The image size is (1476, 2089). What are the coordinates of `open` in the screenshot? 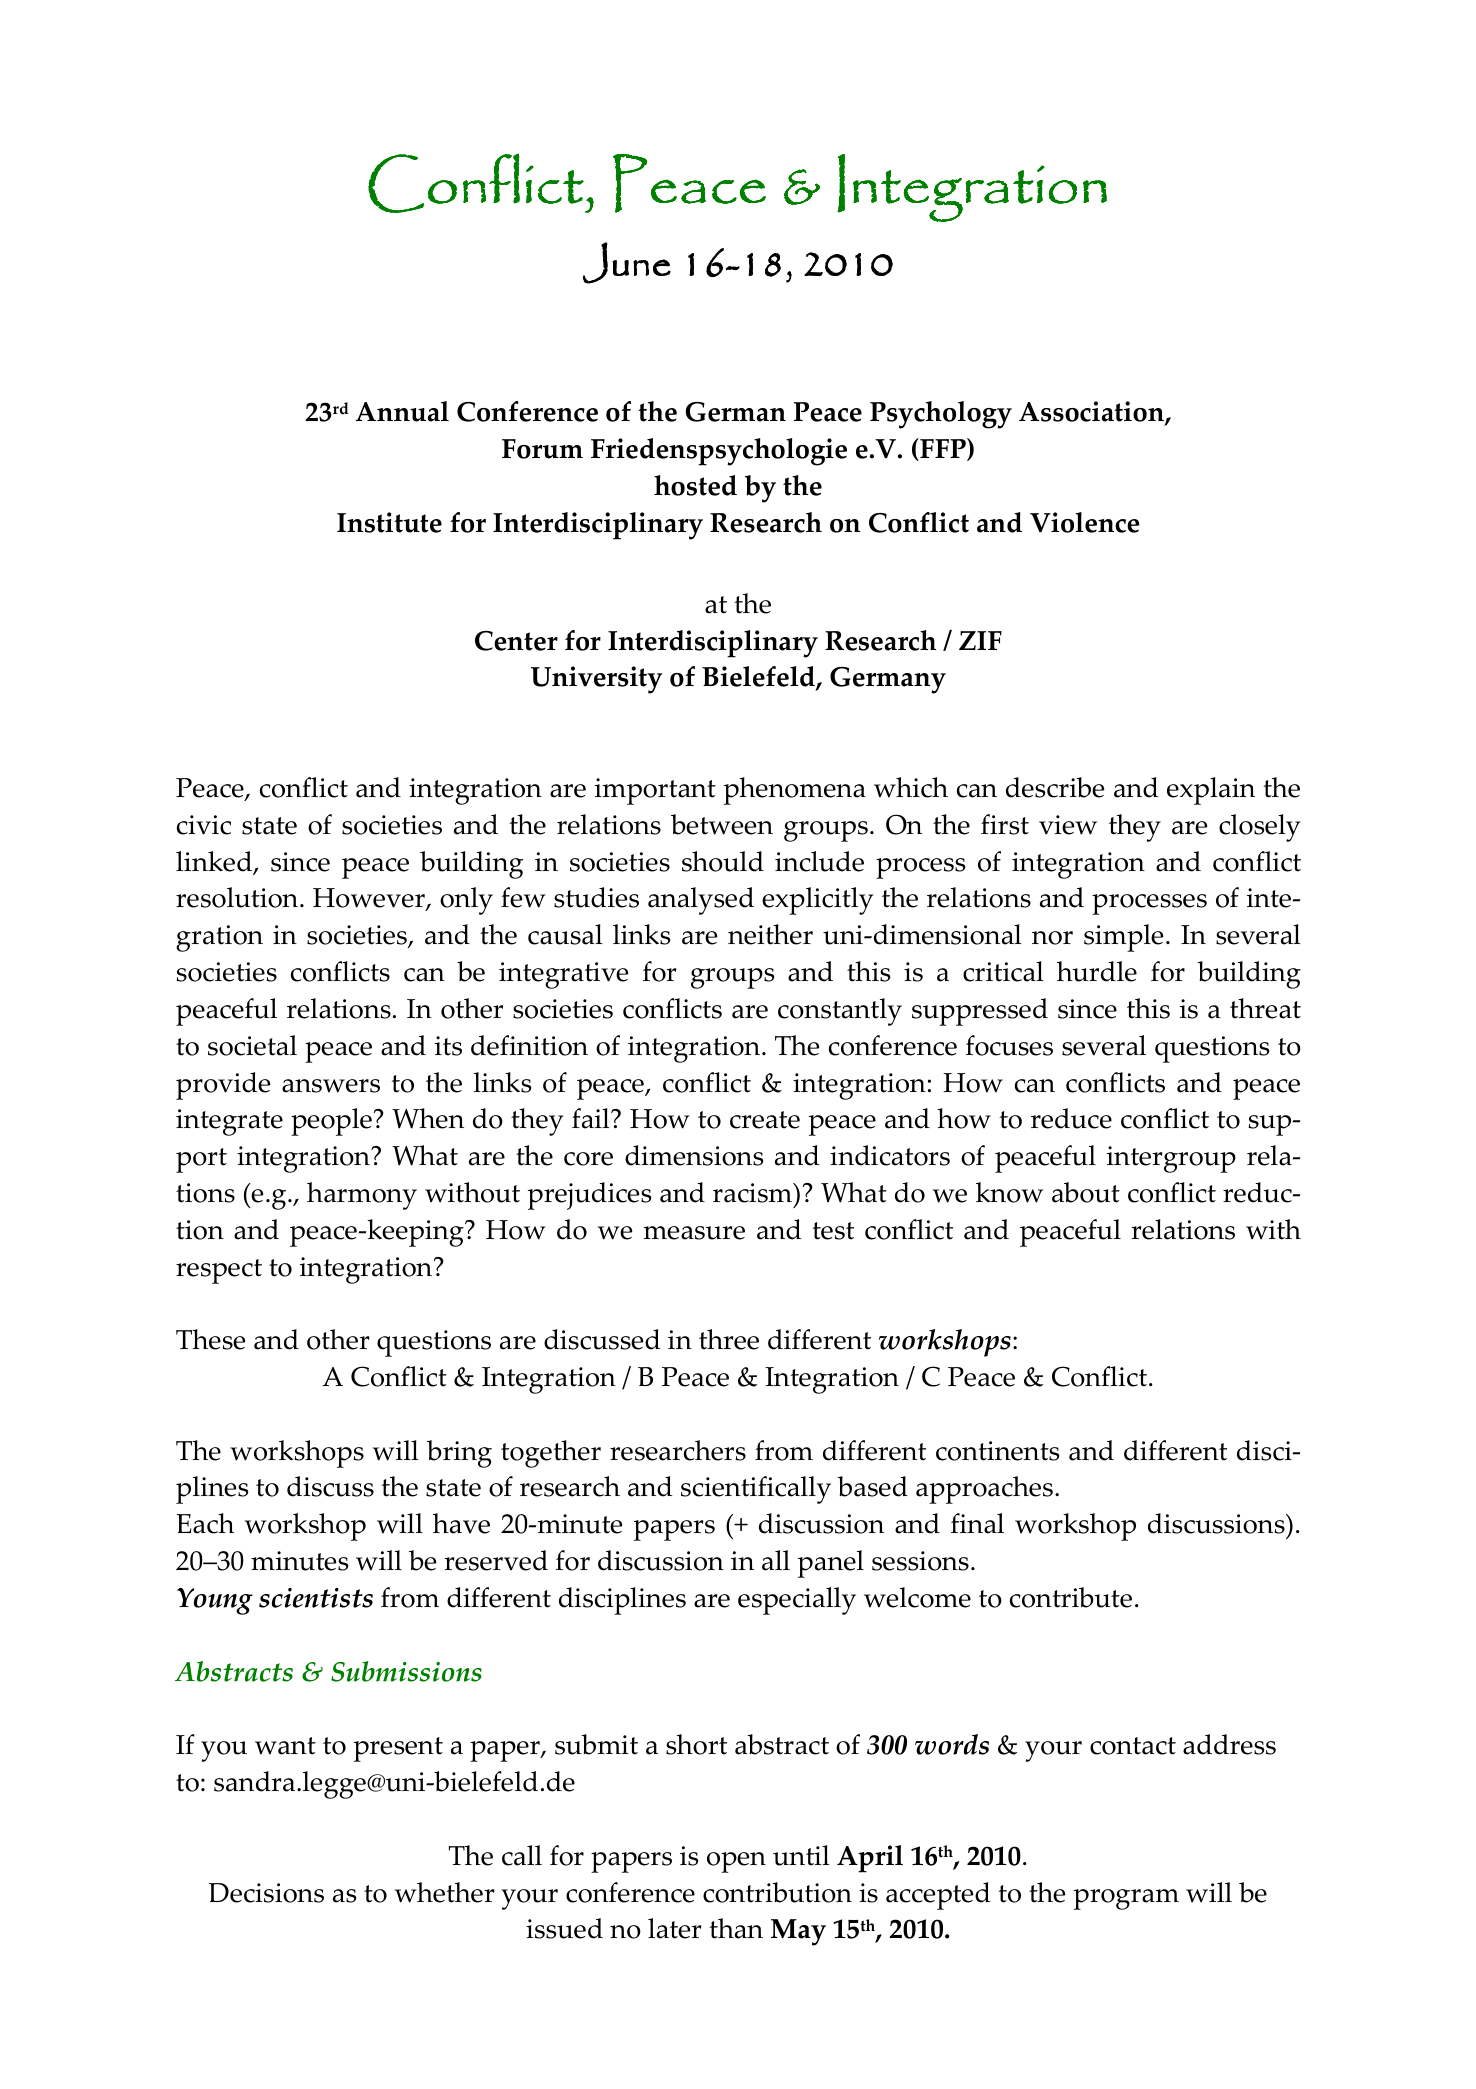 It's located at (736, 1862).
